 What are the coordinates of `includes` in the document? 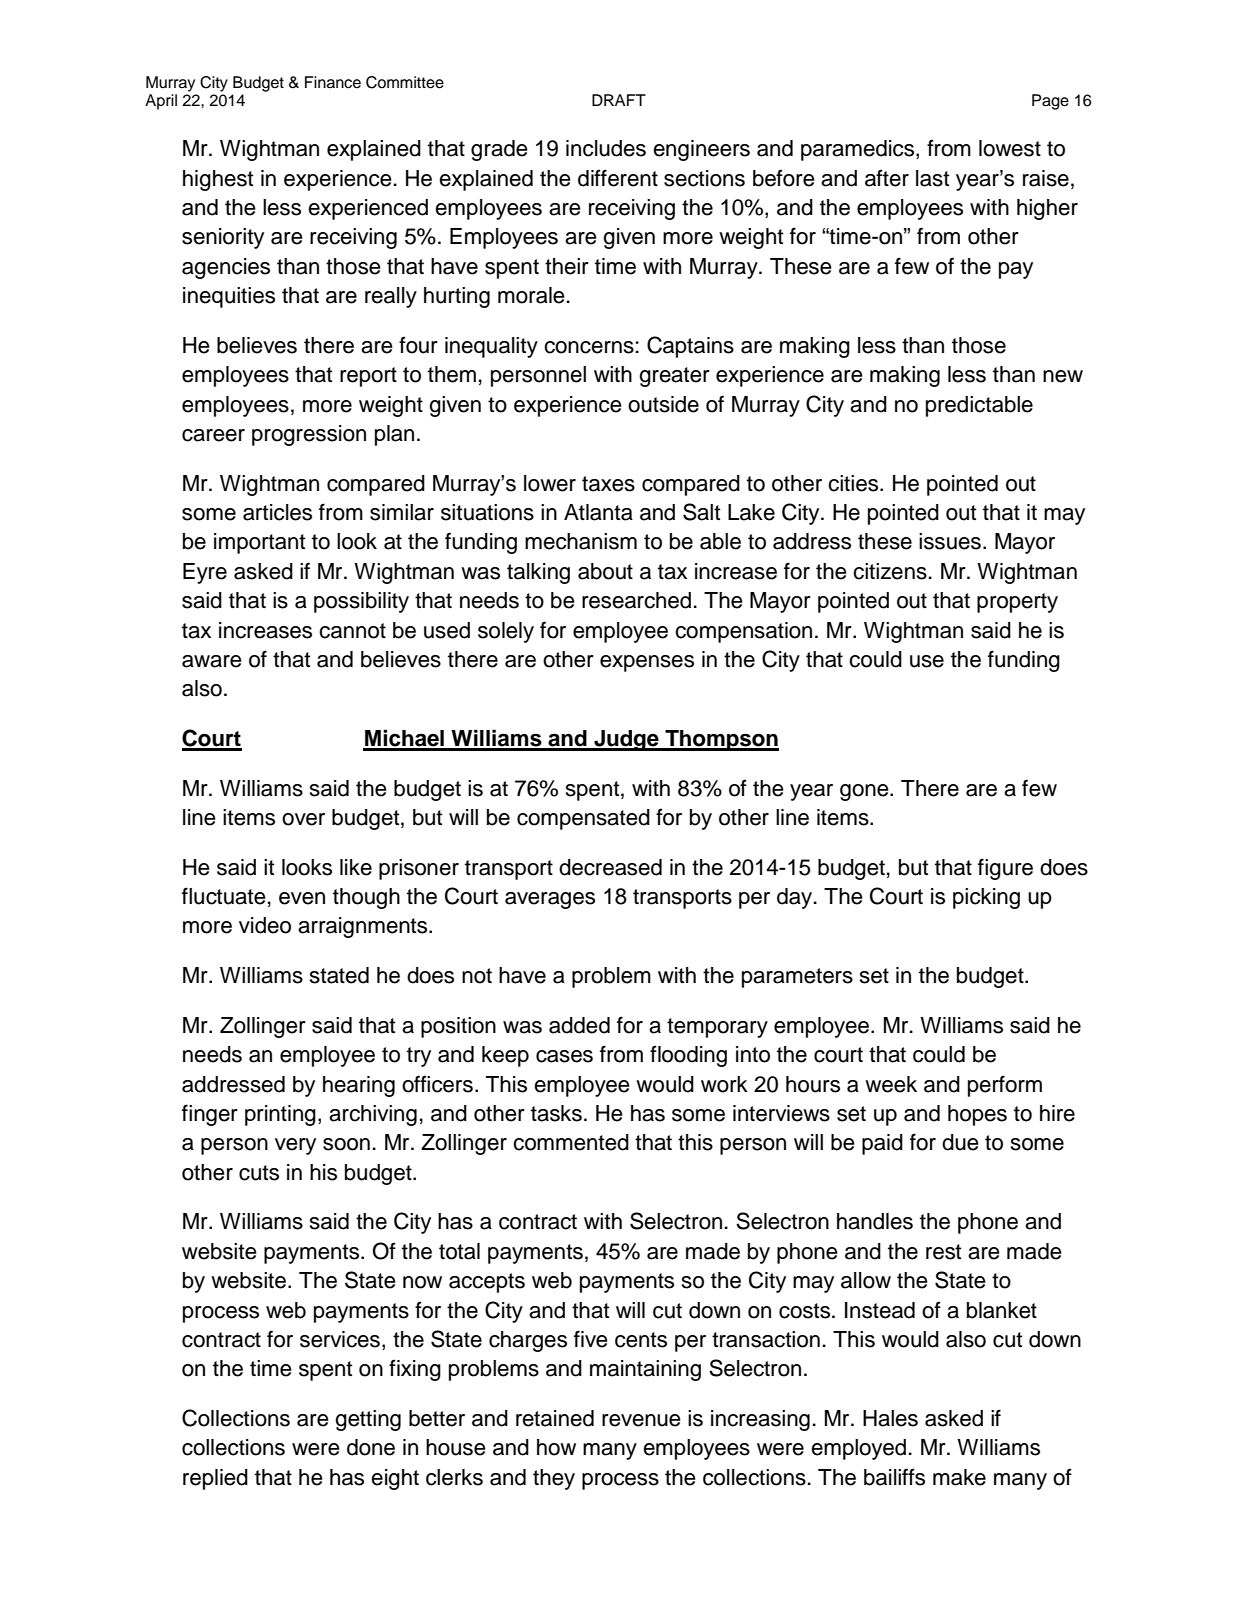 It's located at (606, 148).
